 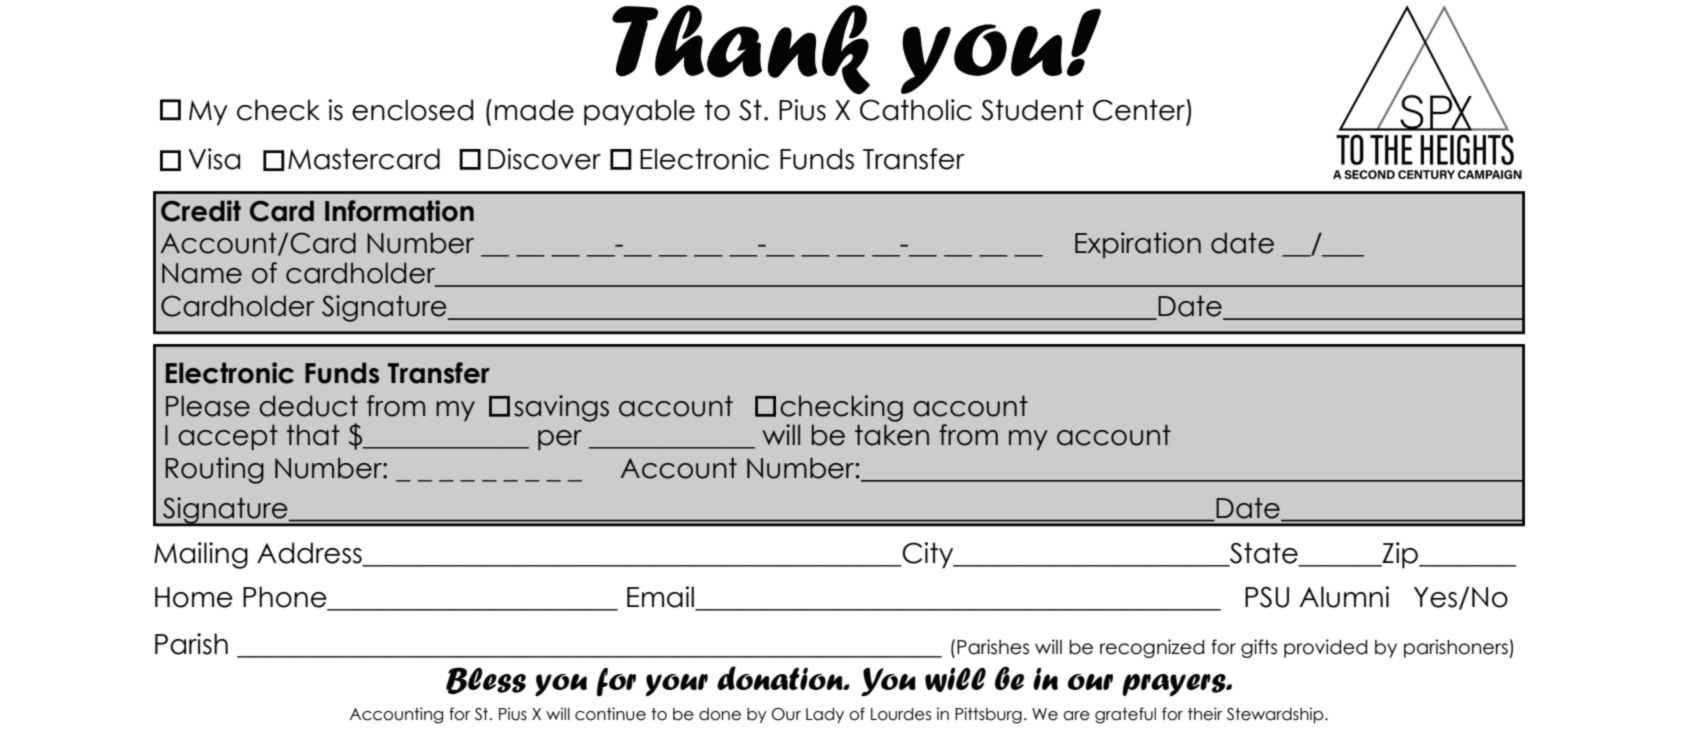 What do you see at coordinates (308, 406) in the screenshot?
I see `deduct` at bounding box center [308, 406].
